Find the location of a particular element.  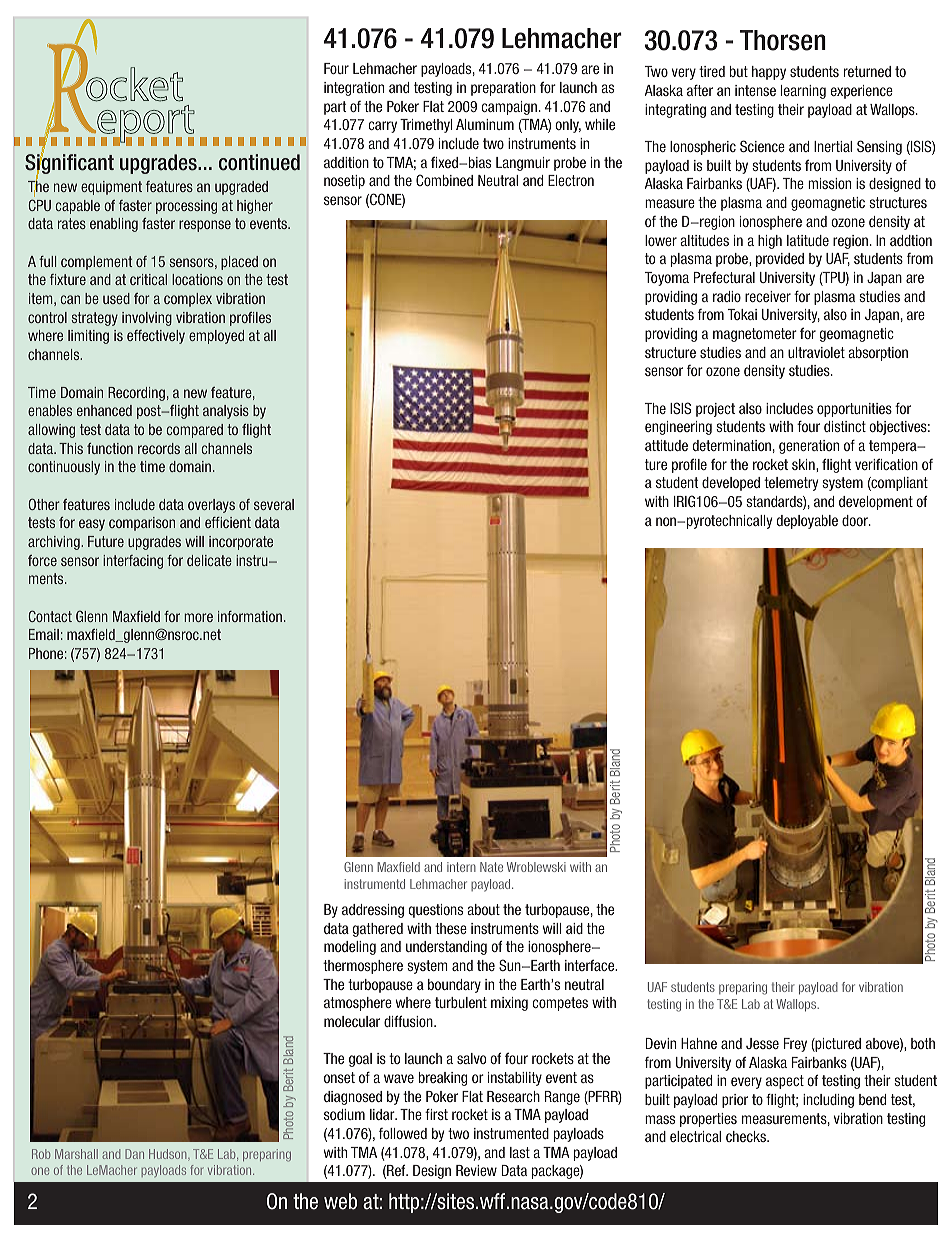

campaign is located at coordinates (509, 108).
